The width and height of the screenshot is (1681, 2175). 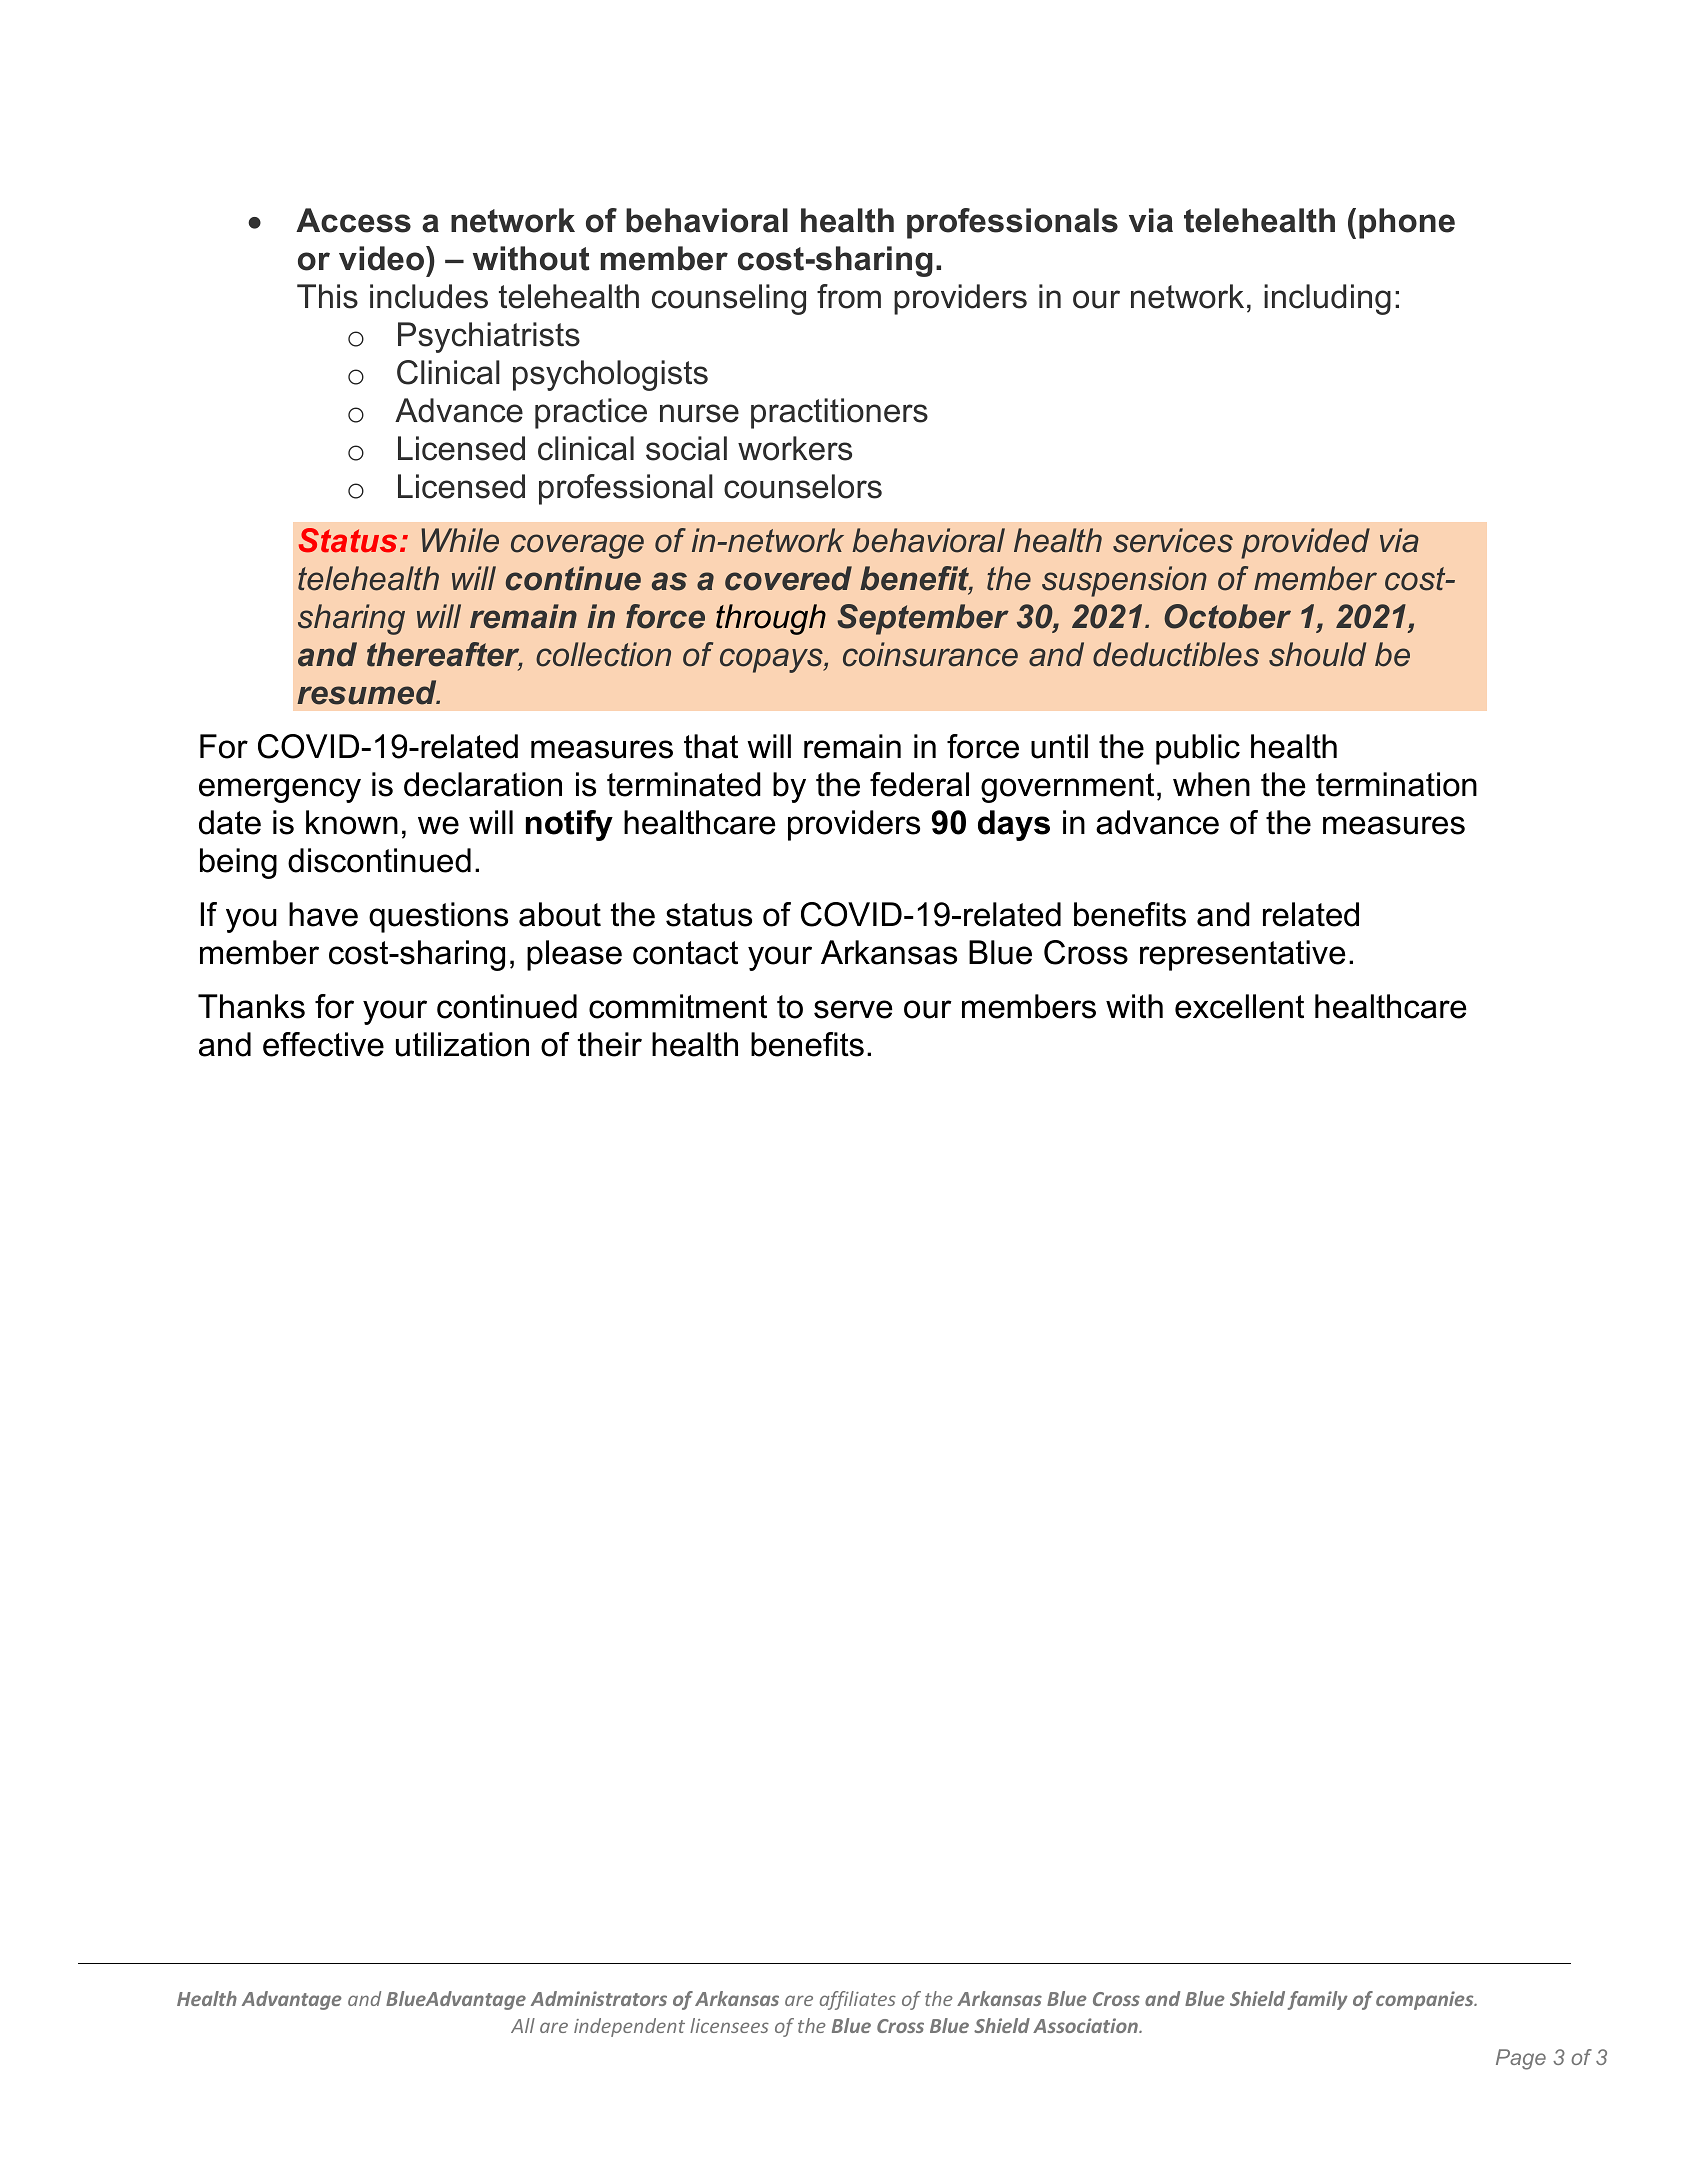 I want to click on Administrators, so click(x=599, y=1998).
